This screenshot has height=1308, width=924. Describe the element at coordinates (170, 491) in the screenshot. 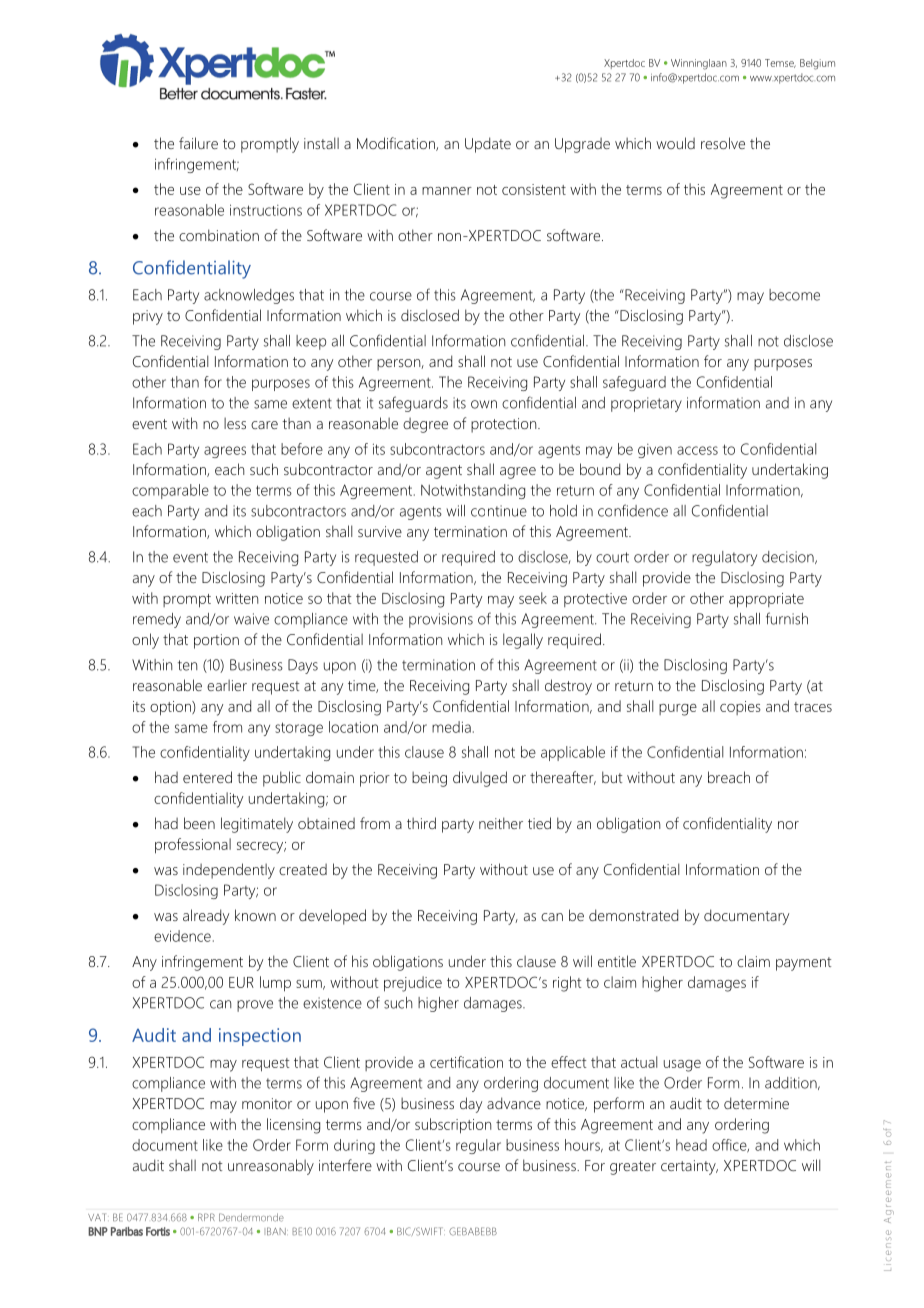

I see `comparable` at that location.
